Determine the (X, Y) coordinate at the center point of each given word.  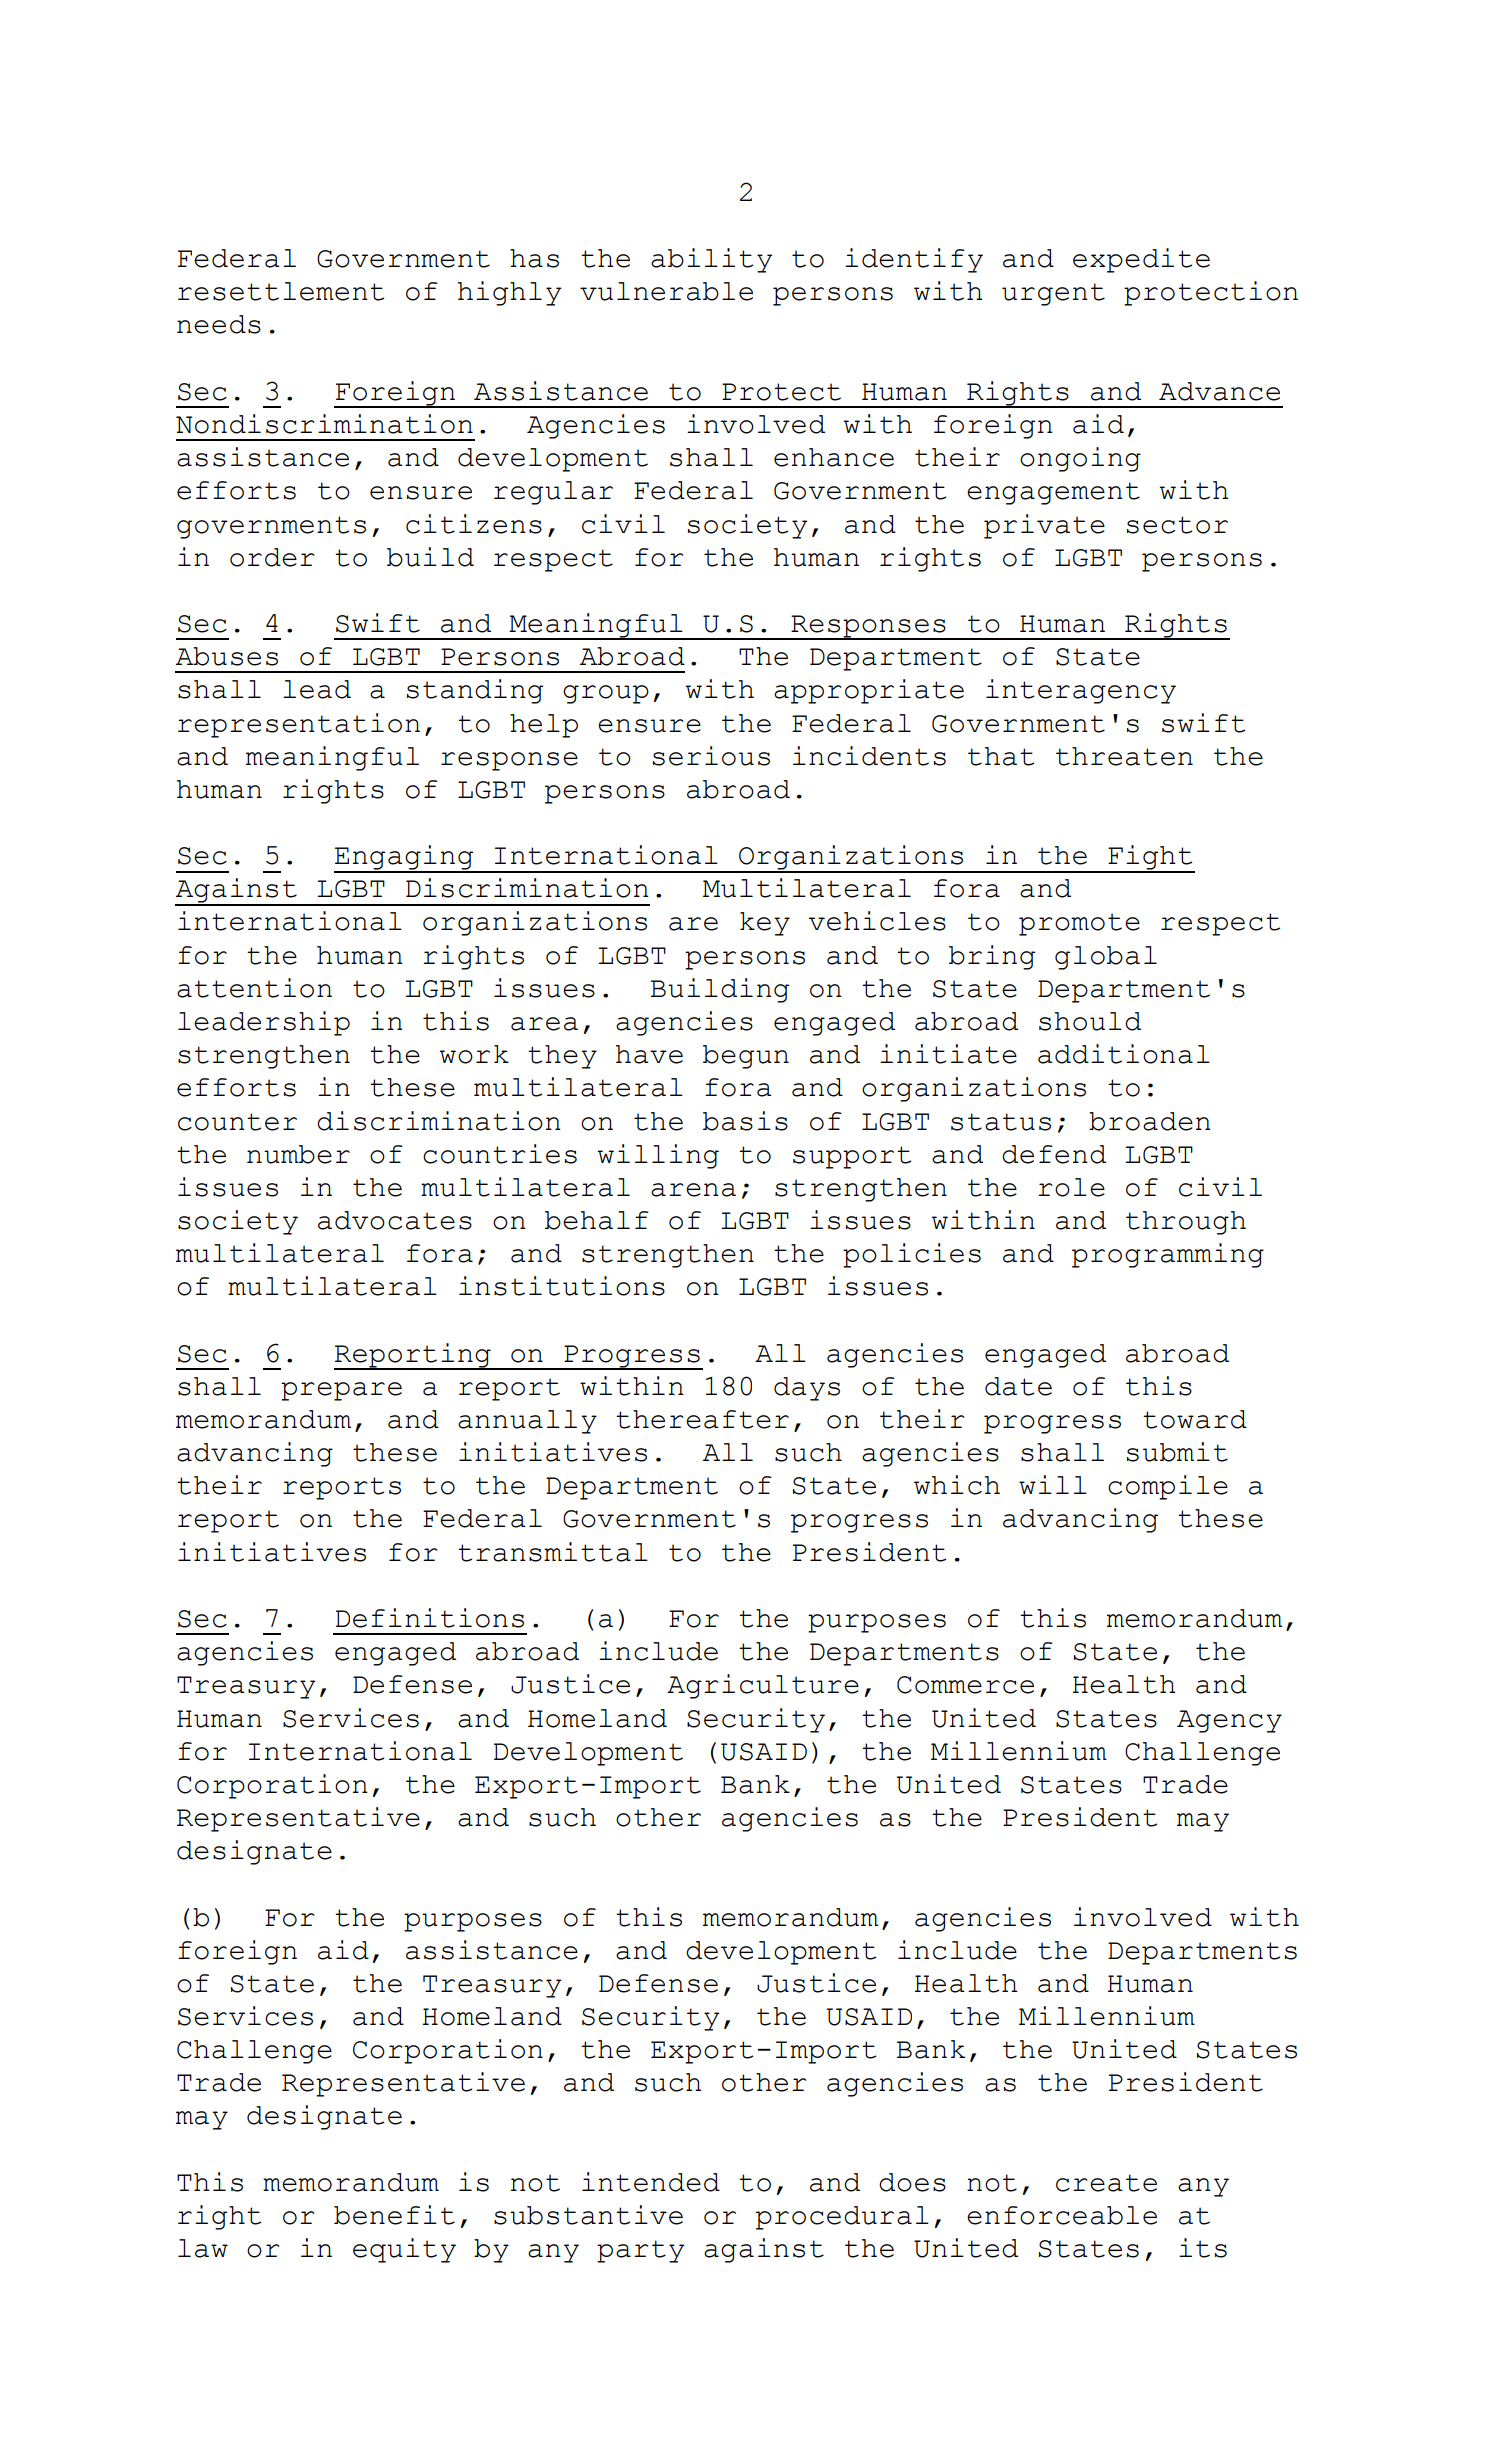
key (765, 924)
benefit (394, 2215)
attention (254, 988)
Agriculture (763, 1686)
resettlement (281, 291)
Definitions (430, 1618)
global (1106, 958)
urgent (1053, 294)
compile (1168, 1487)
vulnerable (666, 291)
